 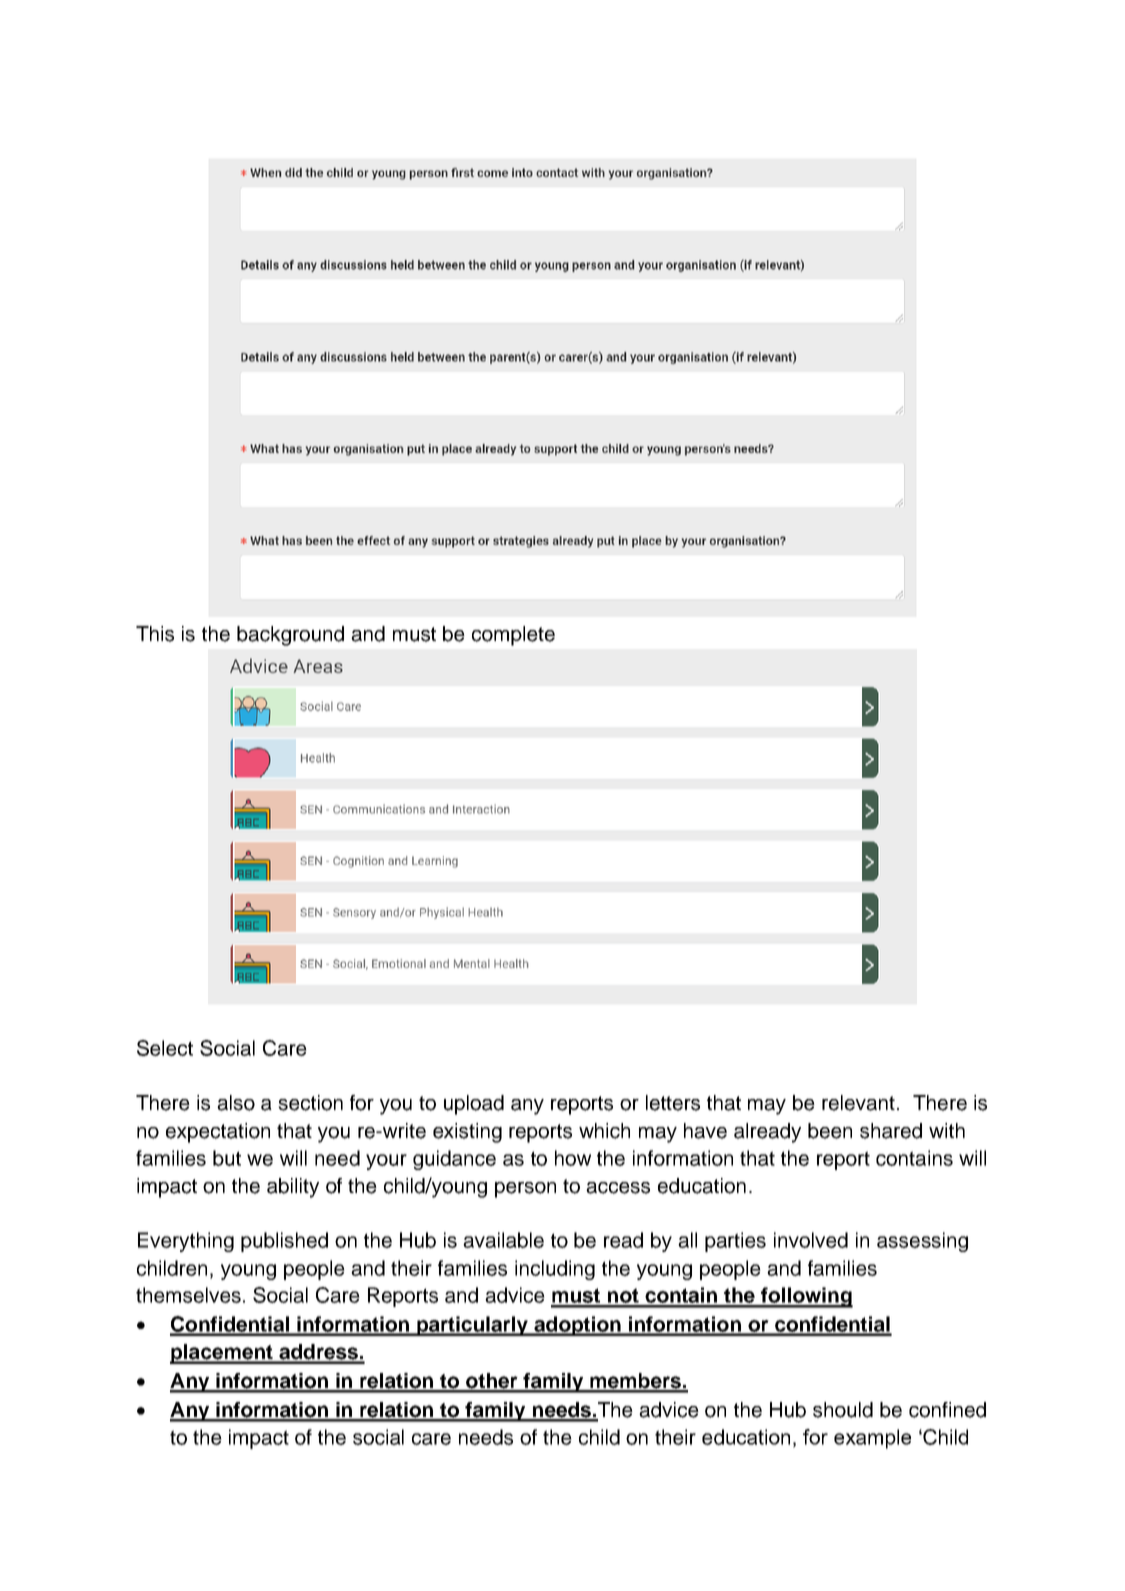 What do you see at coordinates (165, 1048) in the screenshot?
I see `Select` at bounding box center [165, 1048].
